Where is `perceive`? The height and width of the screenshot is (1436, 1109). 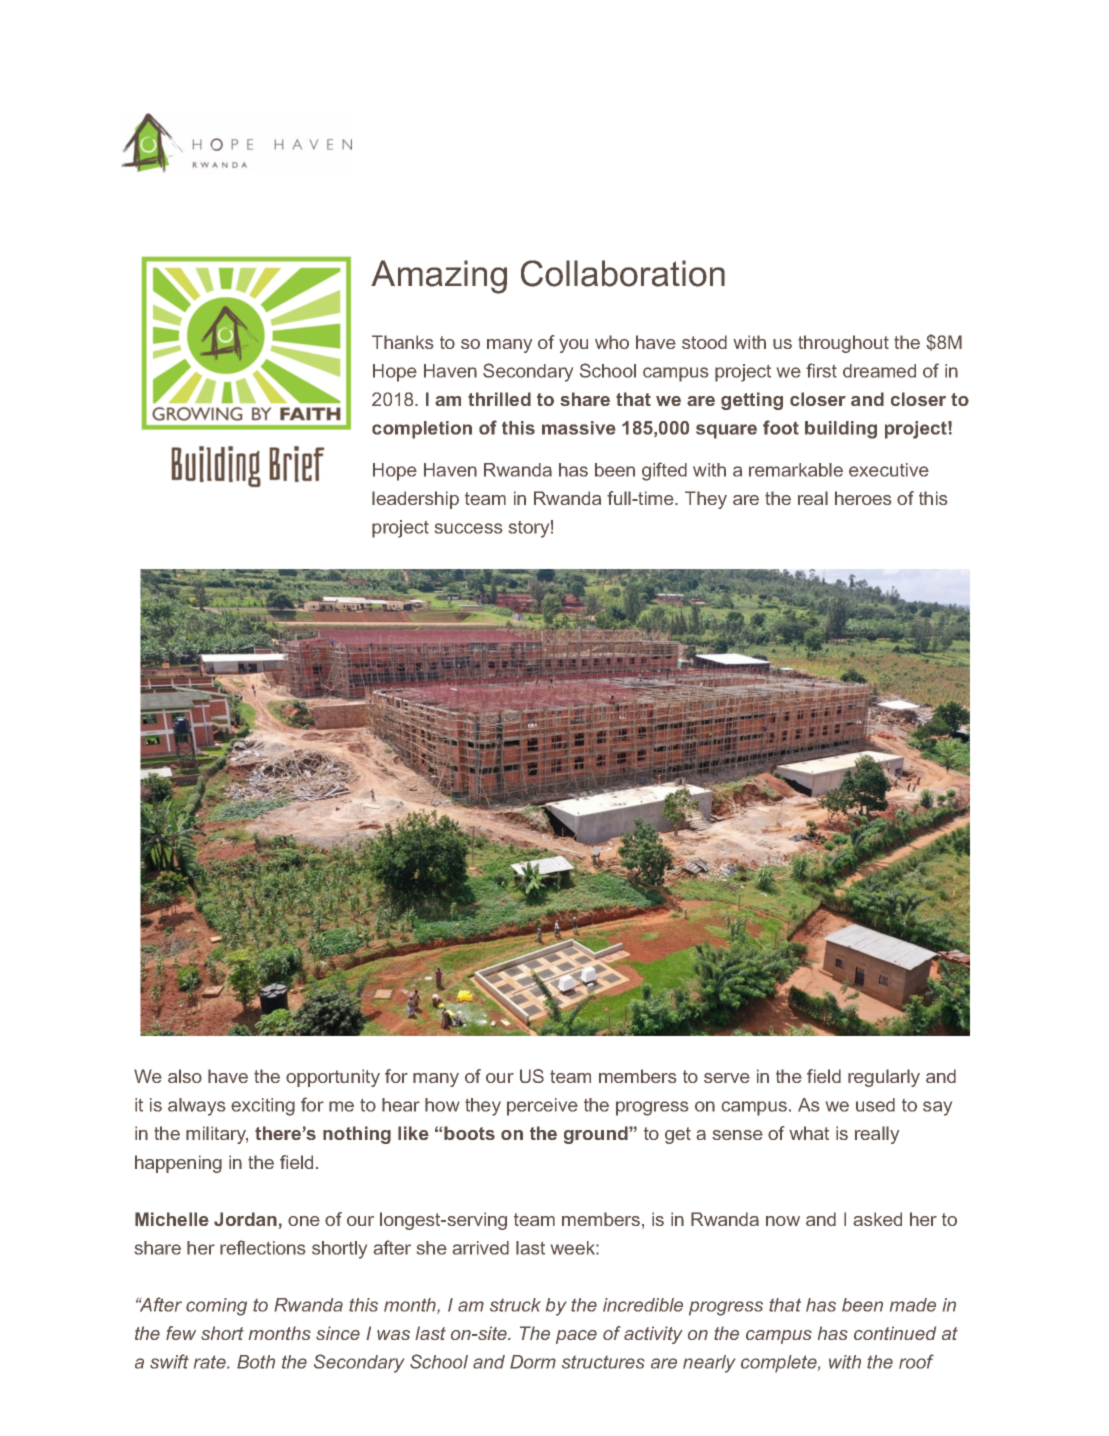
perceive is located at coordinates (542, 1107).
